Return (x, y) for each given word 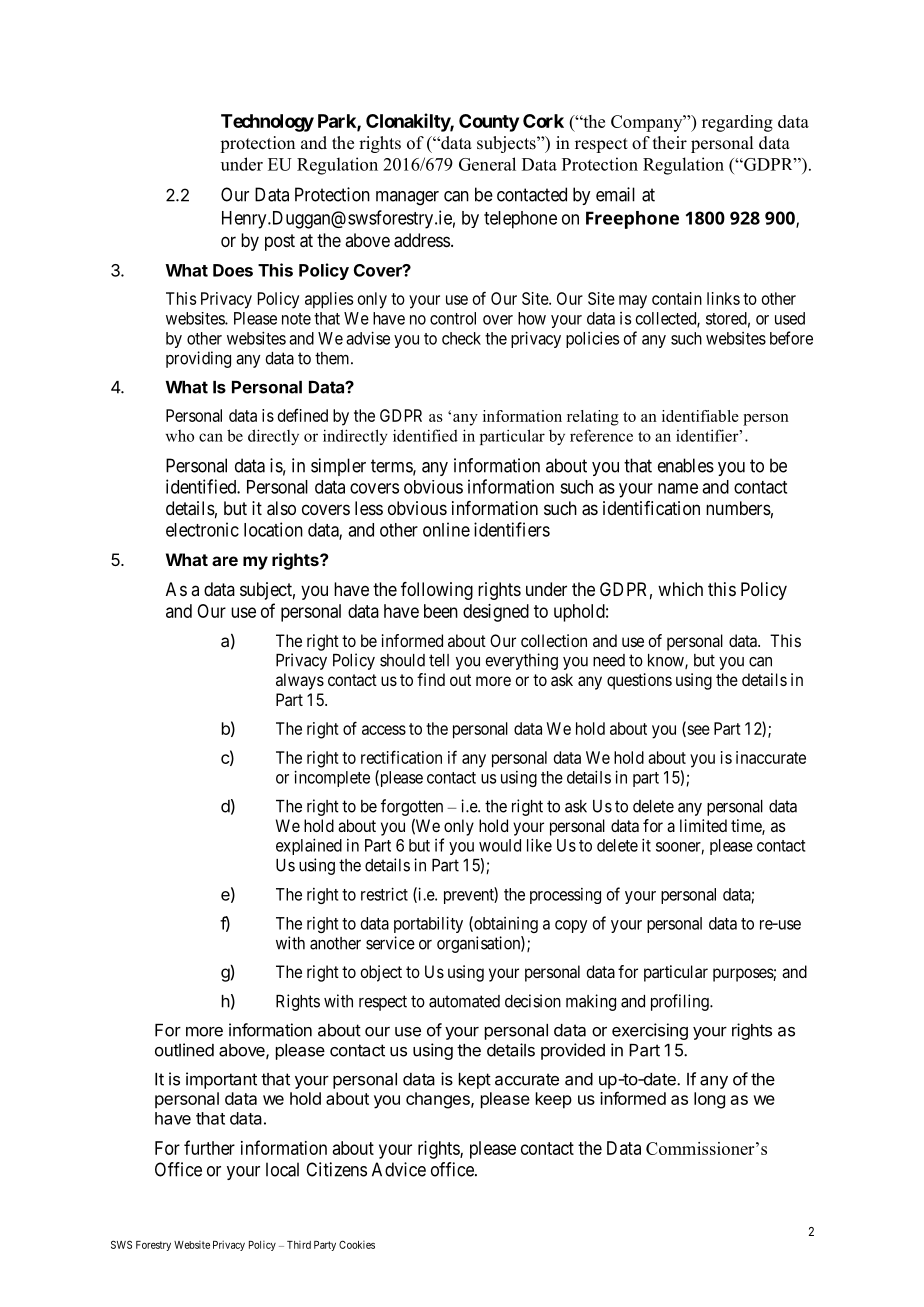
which (680, 589)
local (282, 1169)
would (500, 845)
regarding (737, 123)
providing (198, 359)
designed (496, 613)
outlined (184, 1050)
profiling (681, 1002)
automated (464, 1001)
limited (703, 825)
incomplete (332, 778)
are (225, 561)
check (461, 338)
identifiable (700, 416)
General (487, 164)
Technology (267, 123)
